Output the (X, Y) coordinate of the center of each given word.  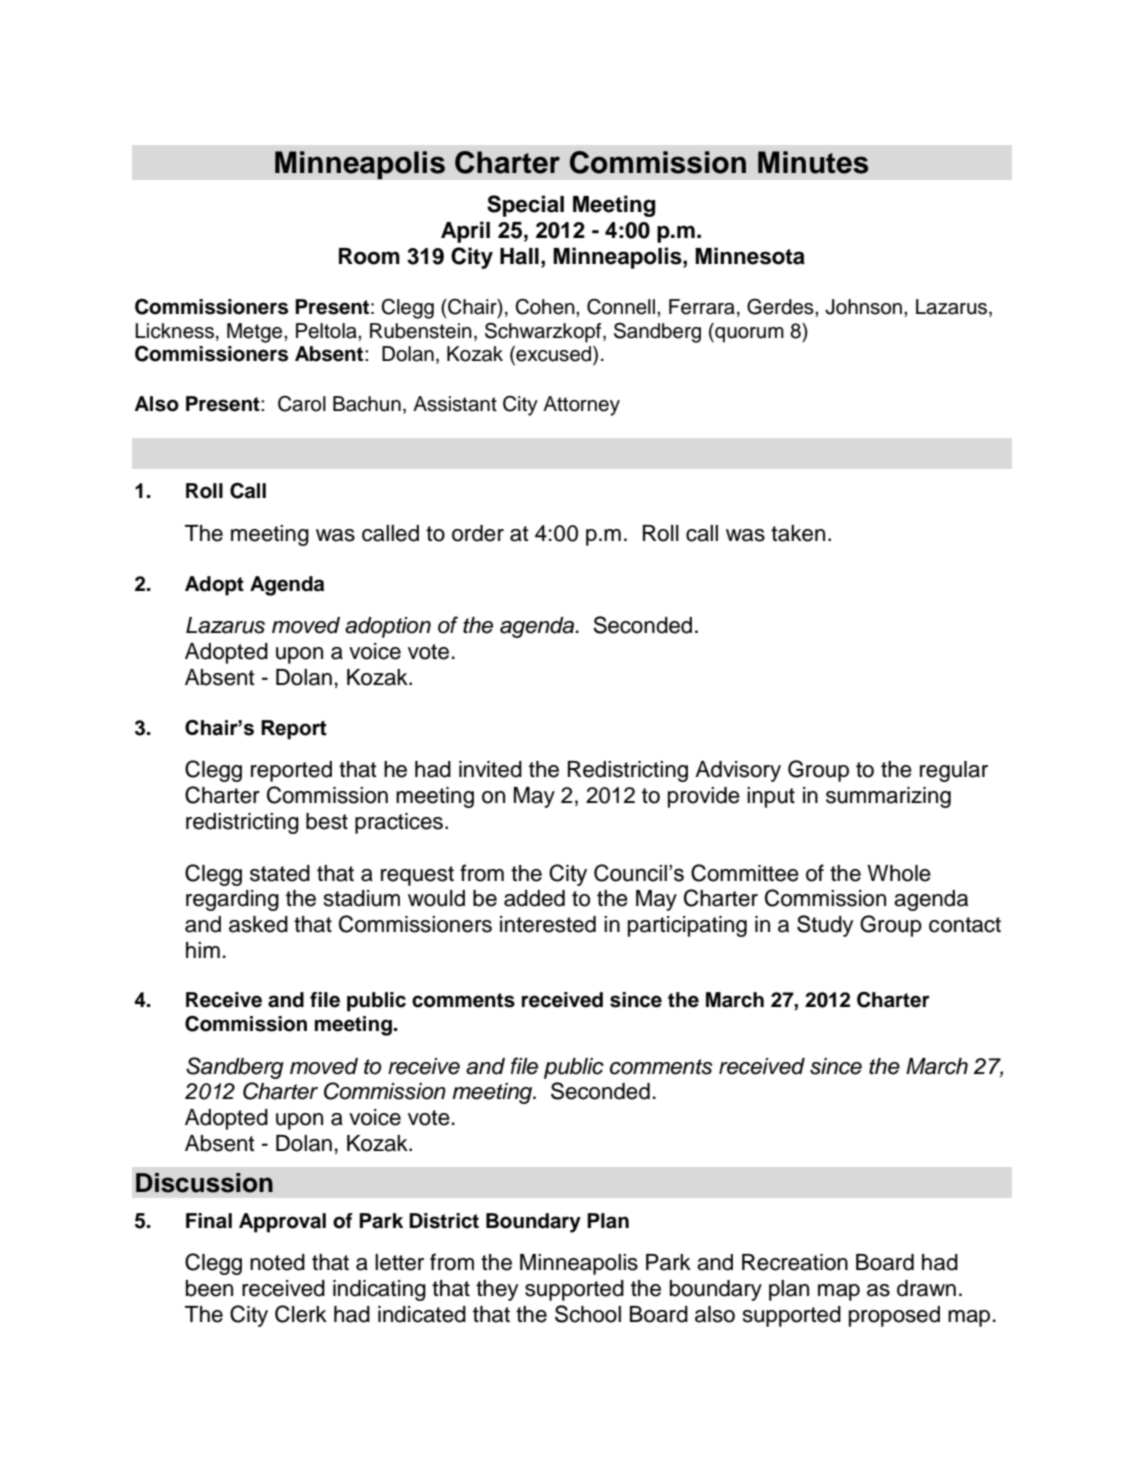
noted (277, 1262)
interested (548, 924)
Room (369, 256)
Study (825, 926)
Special (525, 206)
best (327, 821)
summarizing (888, 797)
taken (798, 533)
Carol (302, 404)
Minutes (813, 162)
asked (258, 924)
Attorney (581, 406)
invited (490, 769)
